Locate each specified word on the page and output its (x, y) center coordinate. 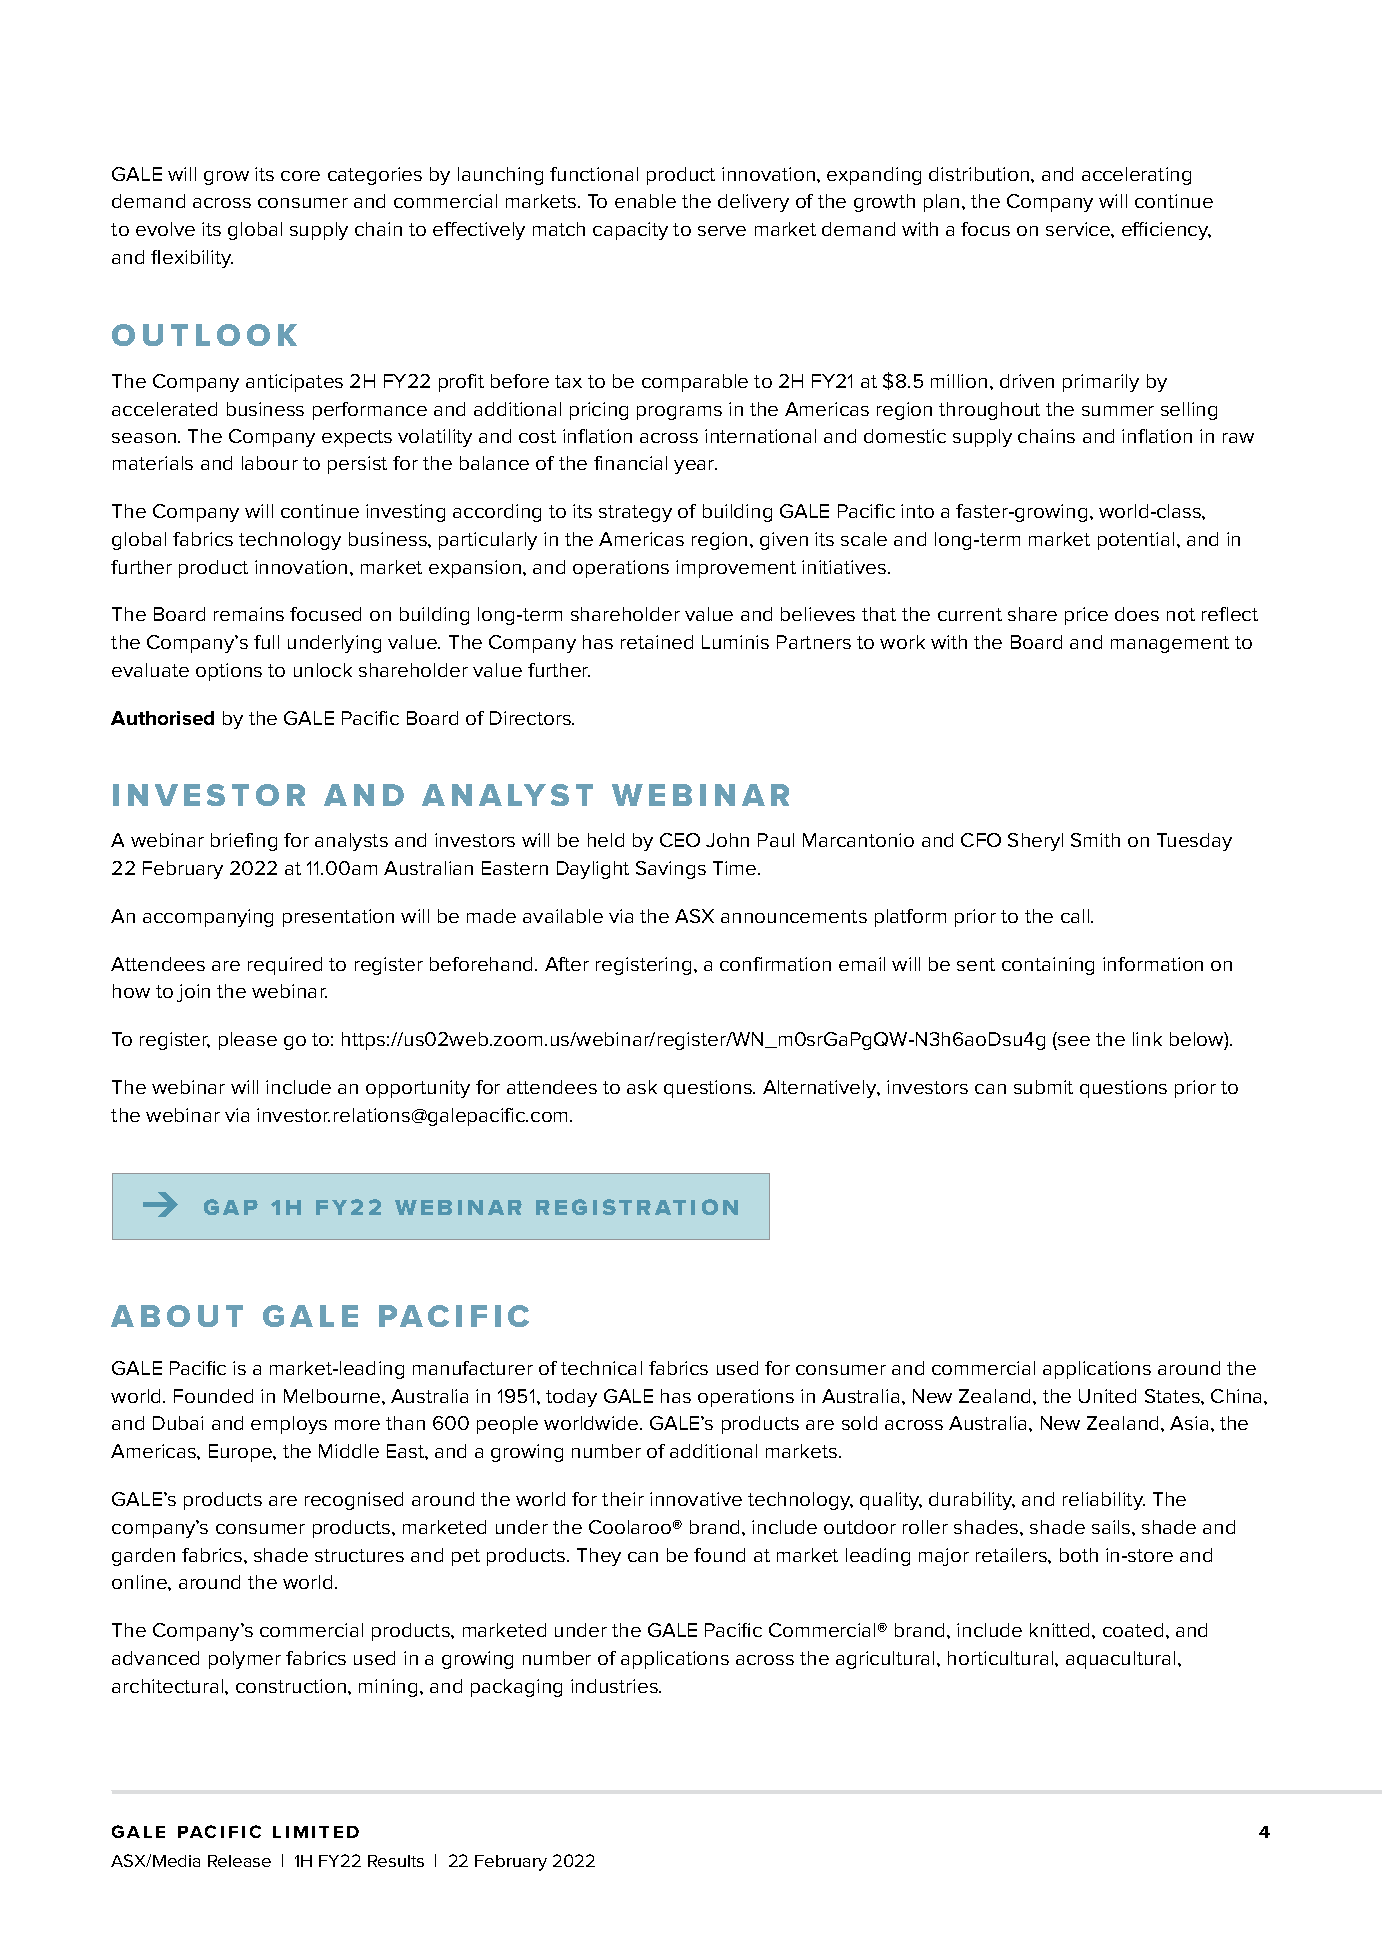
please (248, 1041)
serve (722, 231)
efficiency (1166, 231)
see (1074, 1041)
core (300, 176)
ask (642, 1087)
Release (239, 1861)
